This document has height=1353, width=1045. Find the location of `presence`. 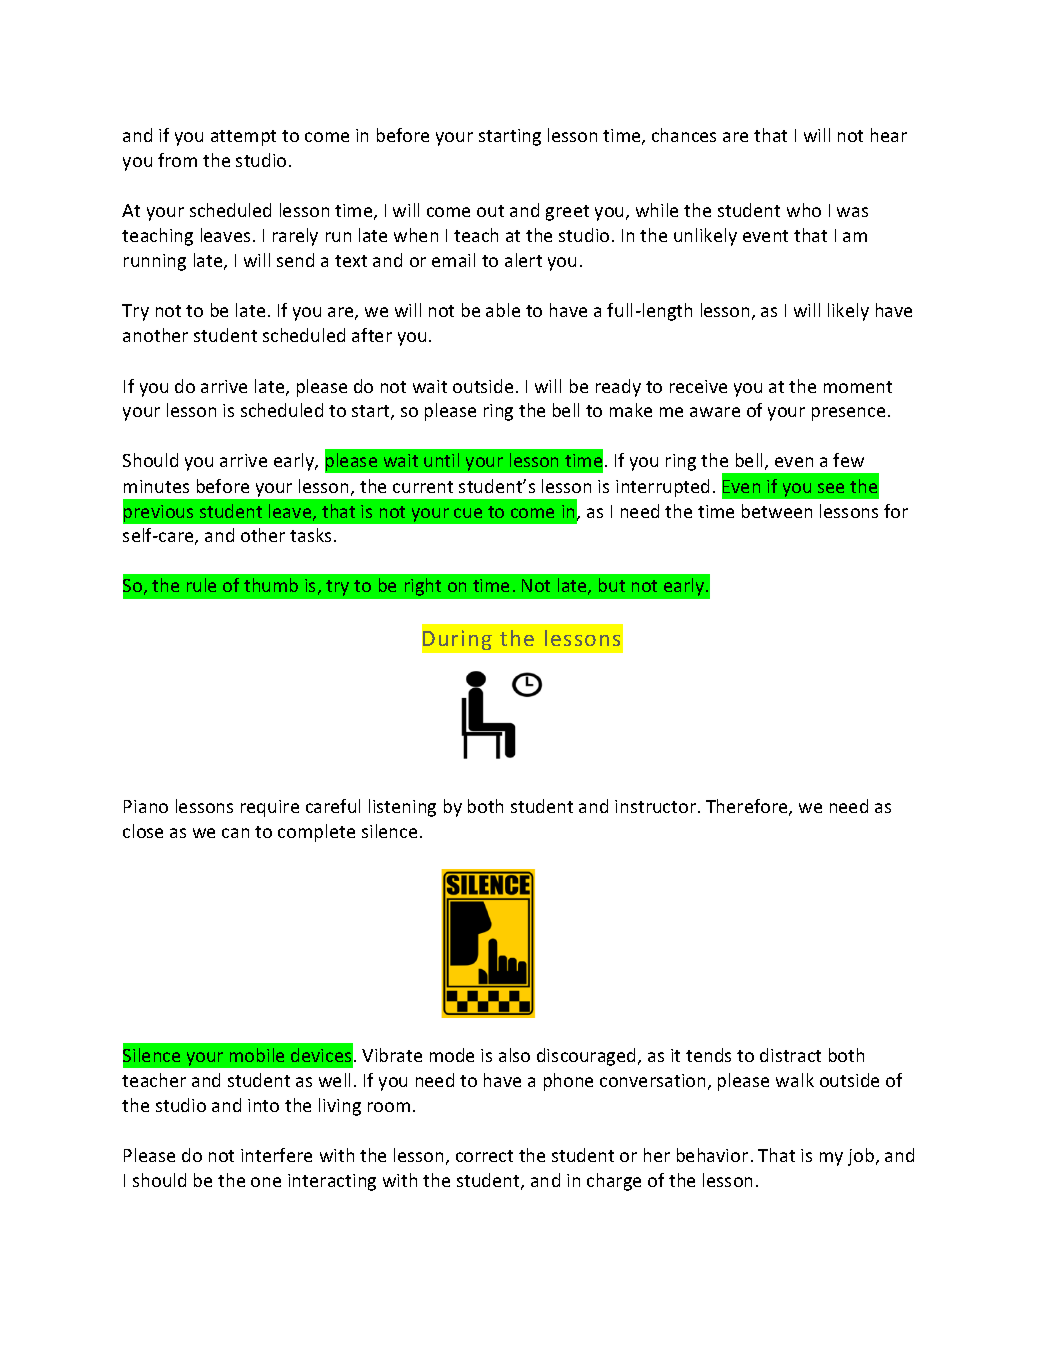

presence is located at coordinates (848, 414).
